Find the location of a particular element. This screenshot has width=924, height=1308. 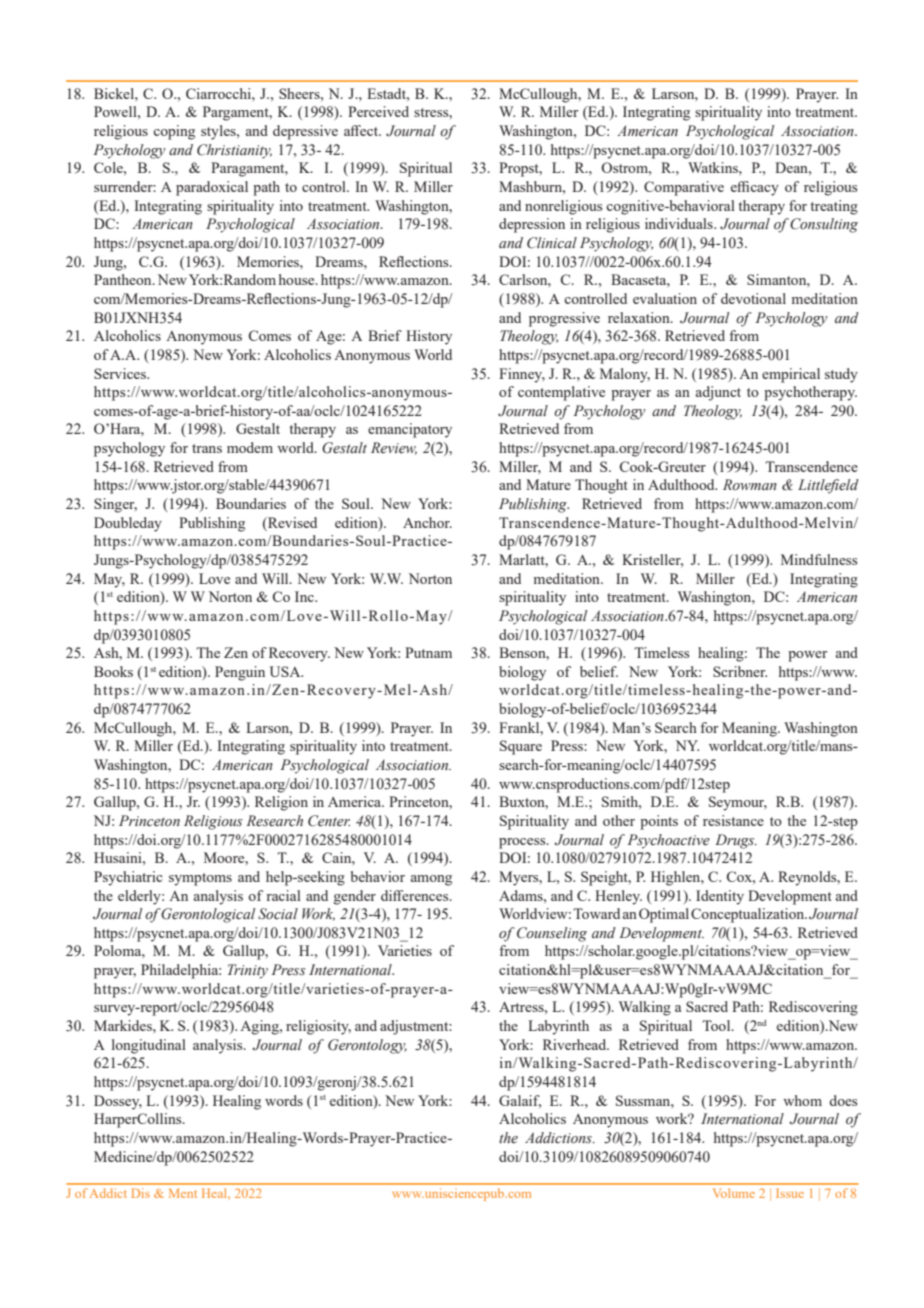

process is located at coordinates (523, 843).
